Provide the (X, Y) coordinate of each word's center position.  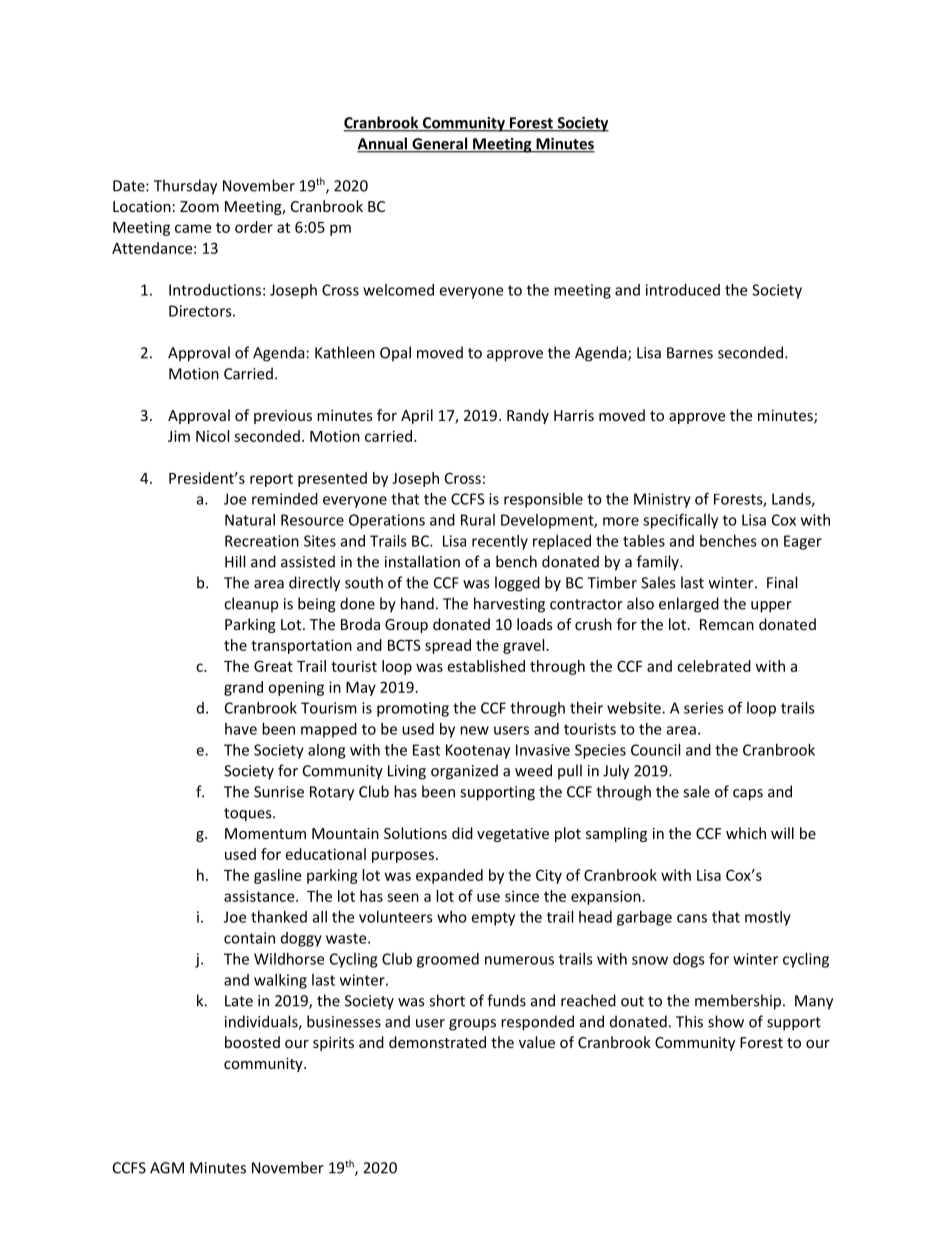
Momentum (265, 833)
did (462, 833)
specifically (680, 521)
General (440, 144)
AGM (167, 1168)
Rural (478, 520)
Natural (250, 520)
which (746, 833)
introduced (683, 290)
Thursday (185, 187)
